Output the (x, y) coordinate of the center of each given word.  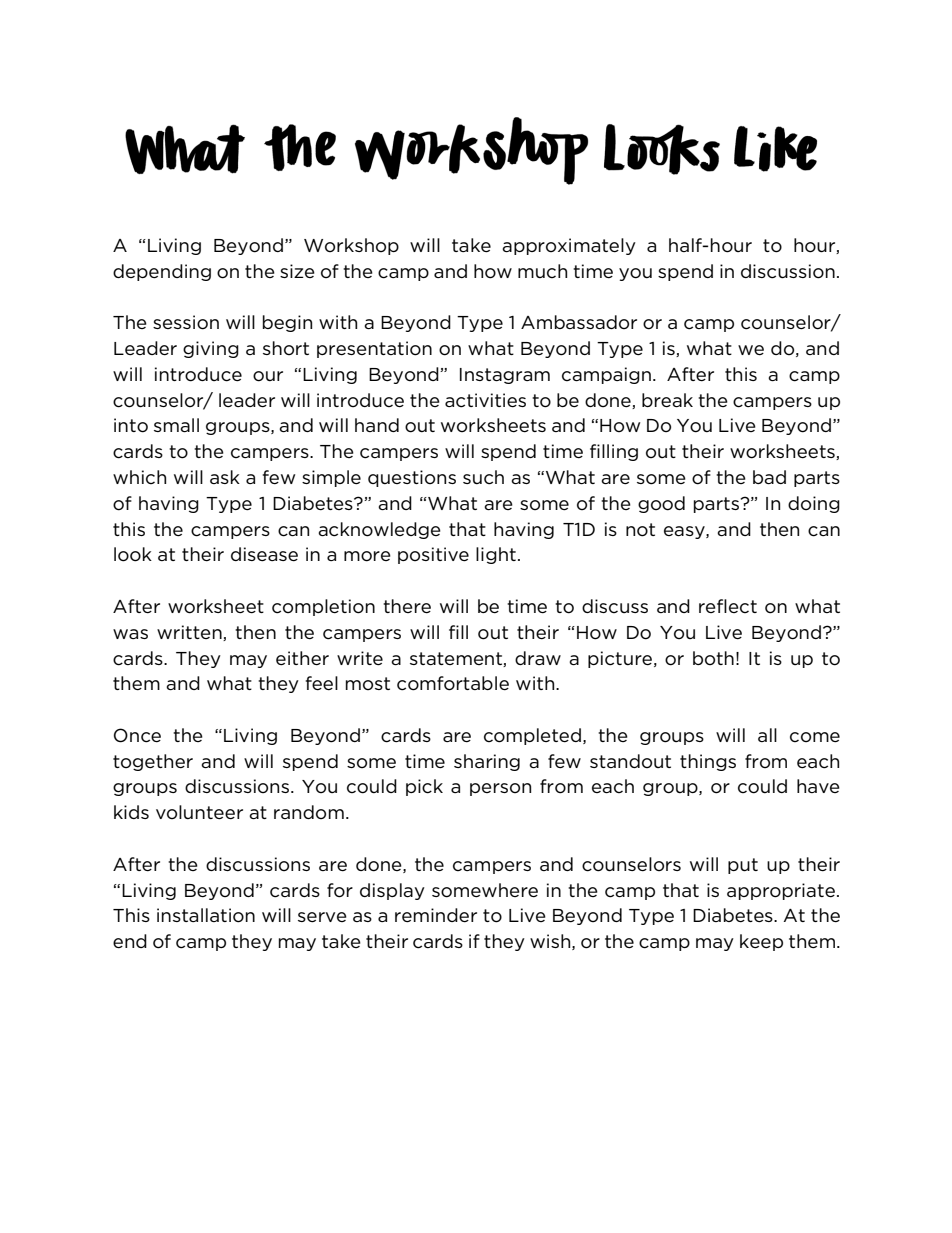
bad (769, 477)
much (542, 271)
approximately (569, 246)
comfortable (453, 683)
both (713, 658)
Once (137, 735)
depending (162, 272)
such (483, 477)
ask (225, 477)
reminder (436, 915)
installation (206, 915)
